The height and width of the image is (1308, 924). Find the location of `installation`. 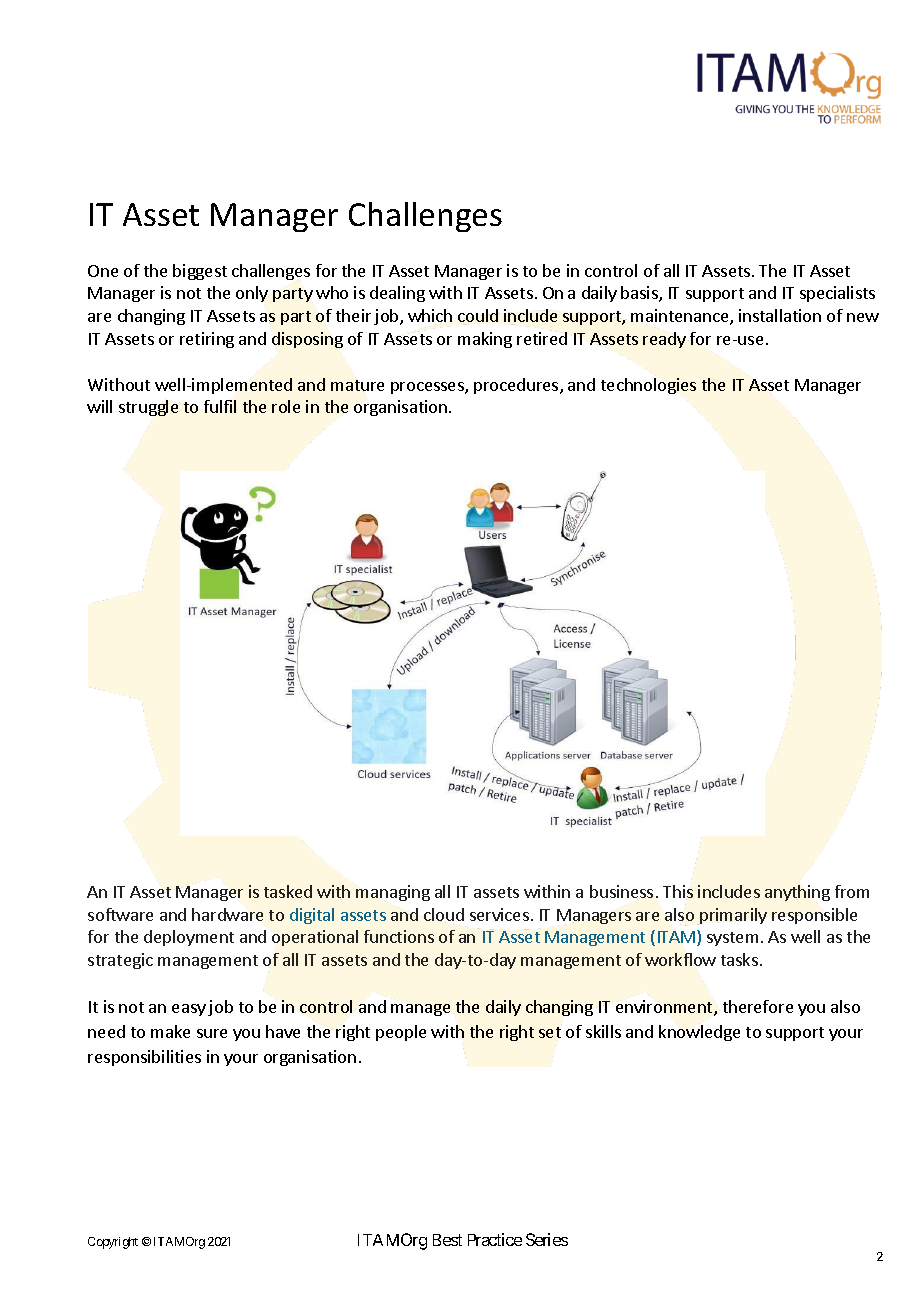

installation is located at coordinates (780, 315).
